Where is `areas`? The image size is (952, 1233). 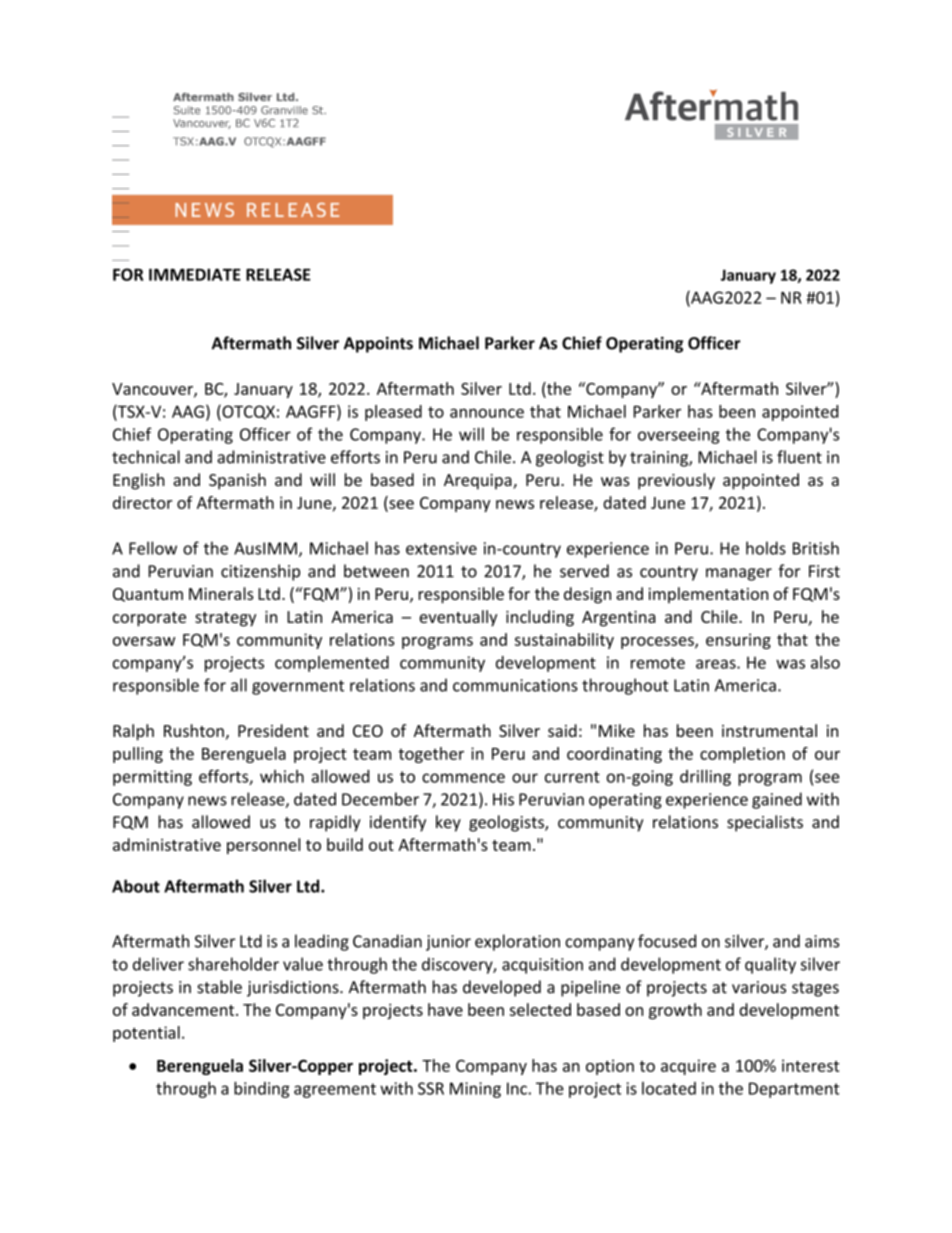
areas is located at coordinates (717, 664).
